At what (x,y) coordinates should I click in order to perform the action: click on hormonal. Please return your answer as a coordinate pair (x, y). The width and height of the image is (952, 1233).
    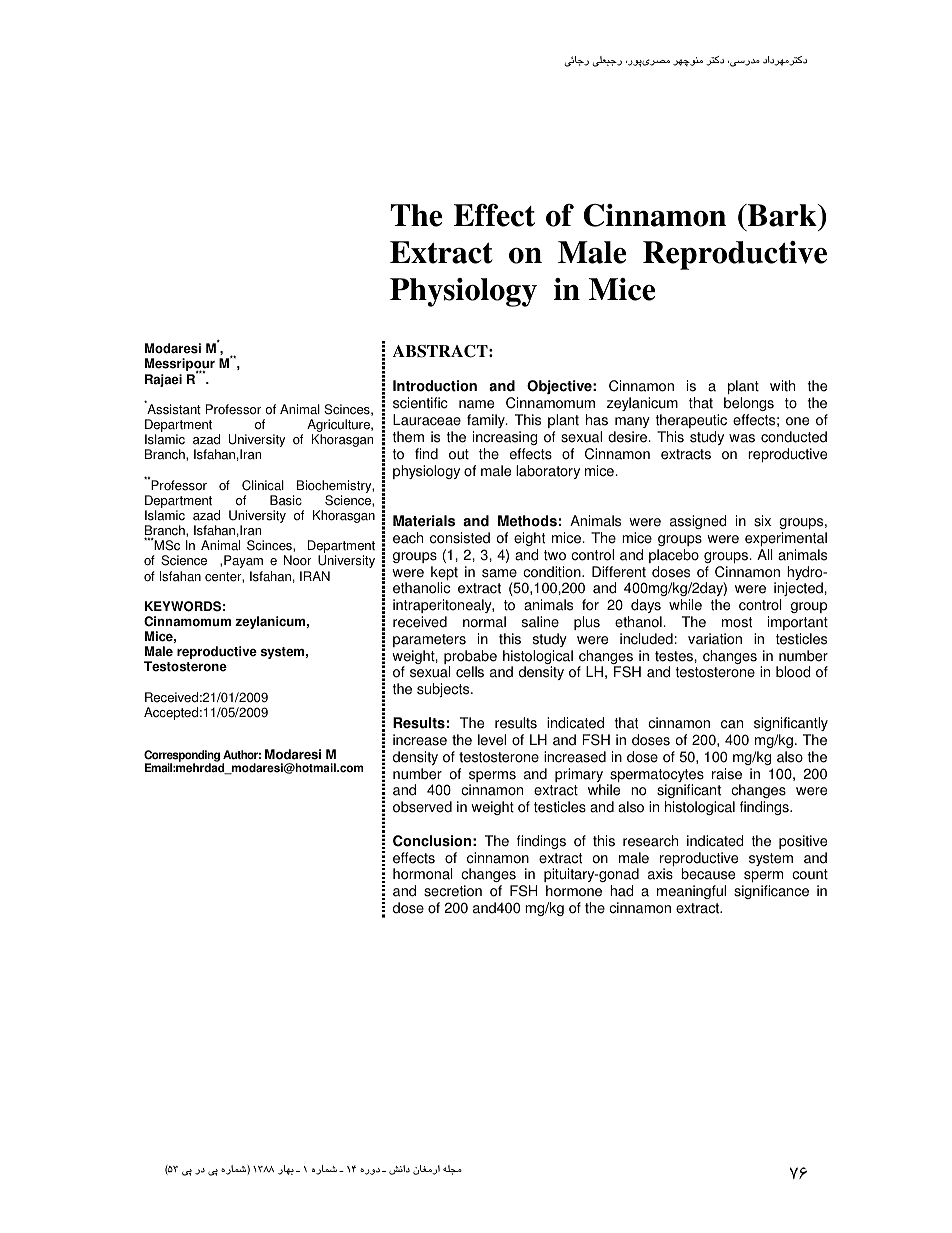
    Looking at the image, I should click on (423, 874).
